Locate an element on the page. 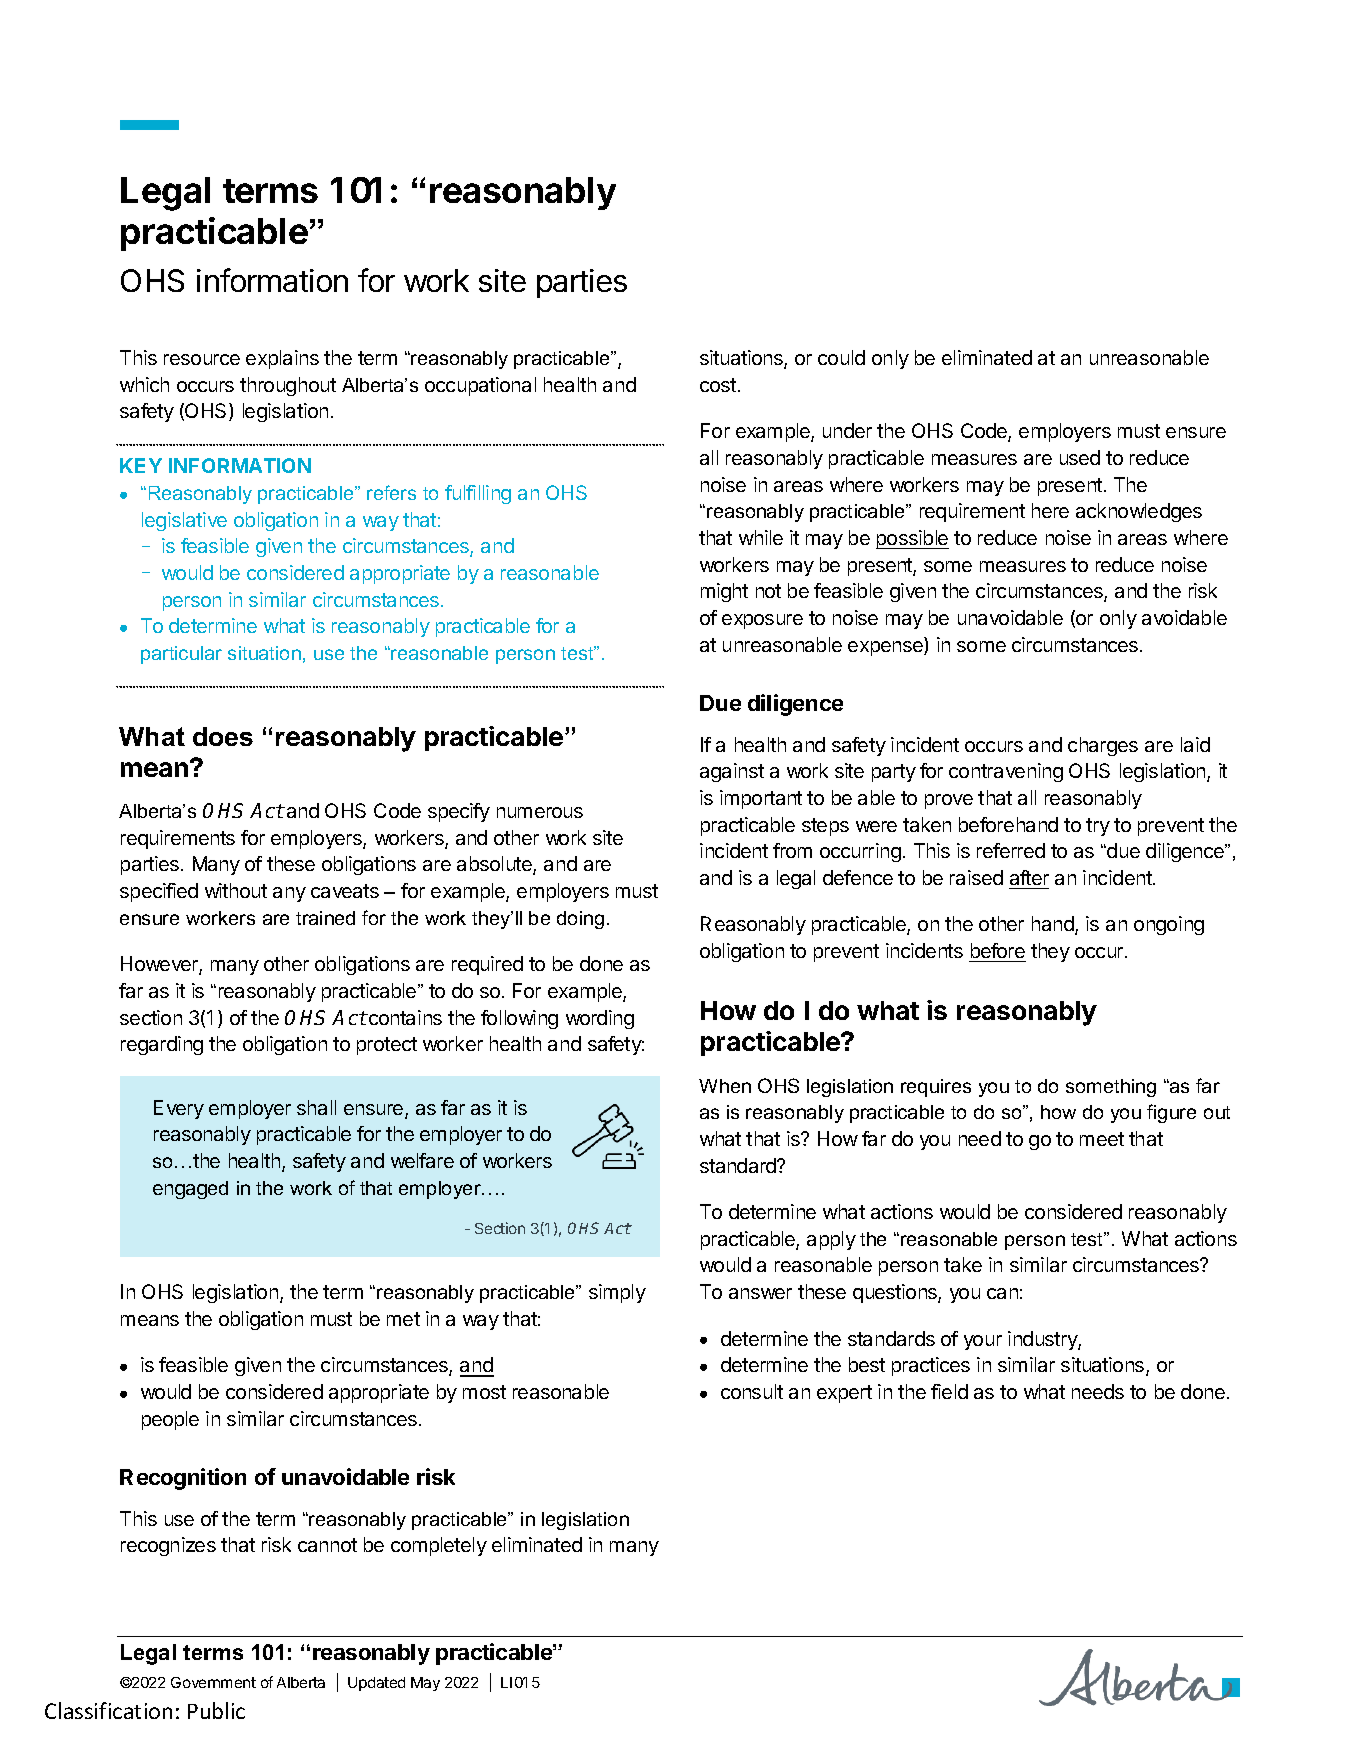 The height and width of the document is (1759, 1359). engaged is located at coordinates (190, 1190).
